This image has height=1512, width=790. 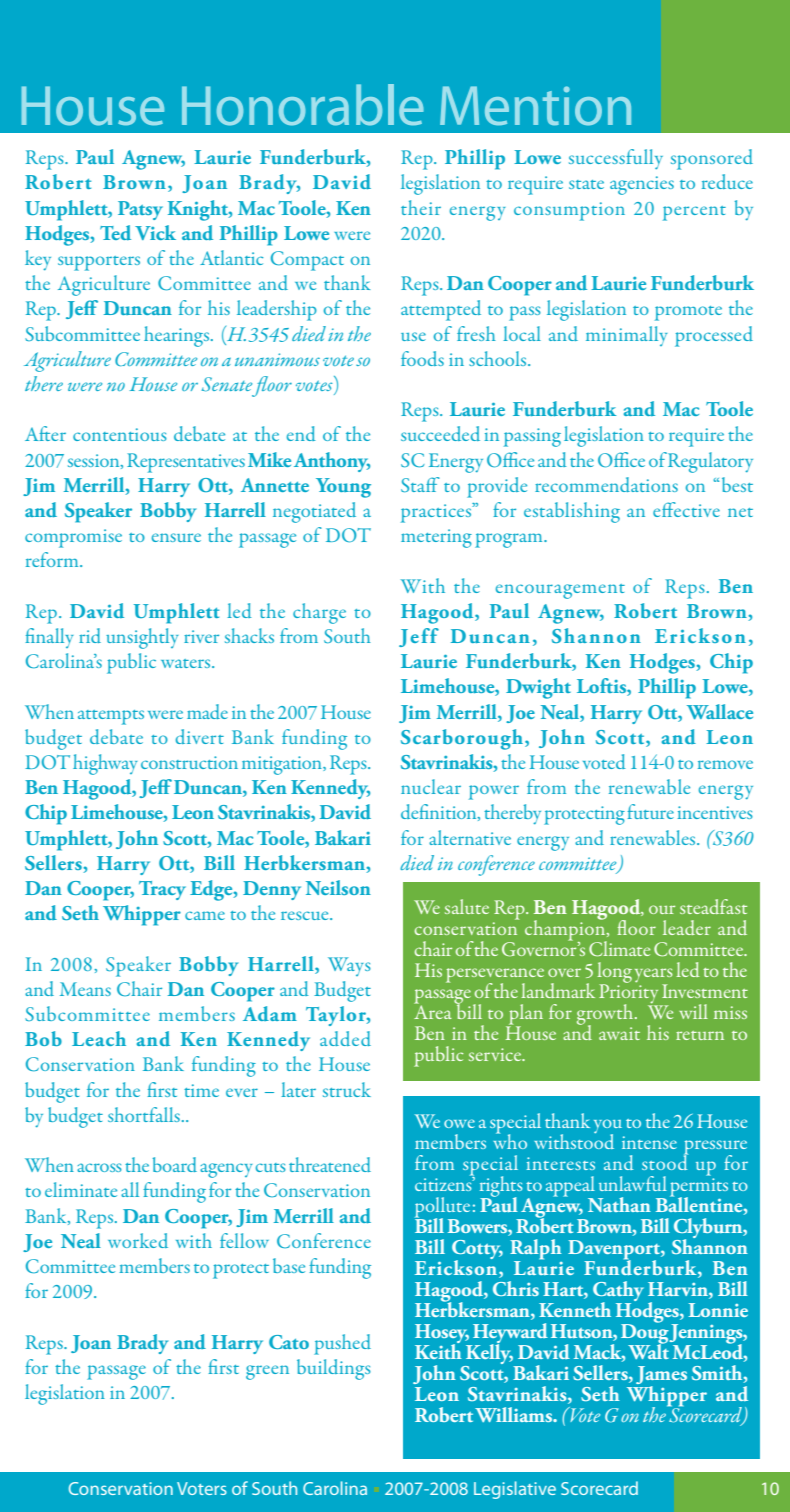 I want to click on Patsy, so click(x=140, y=210).
